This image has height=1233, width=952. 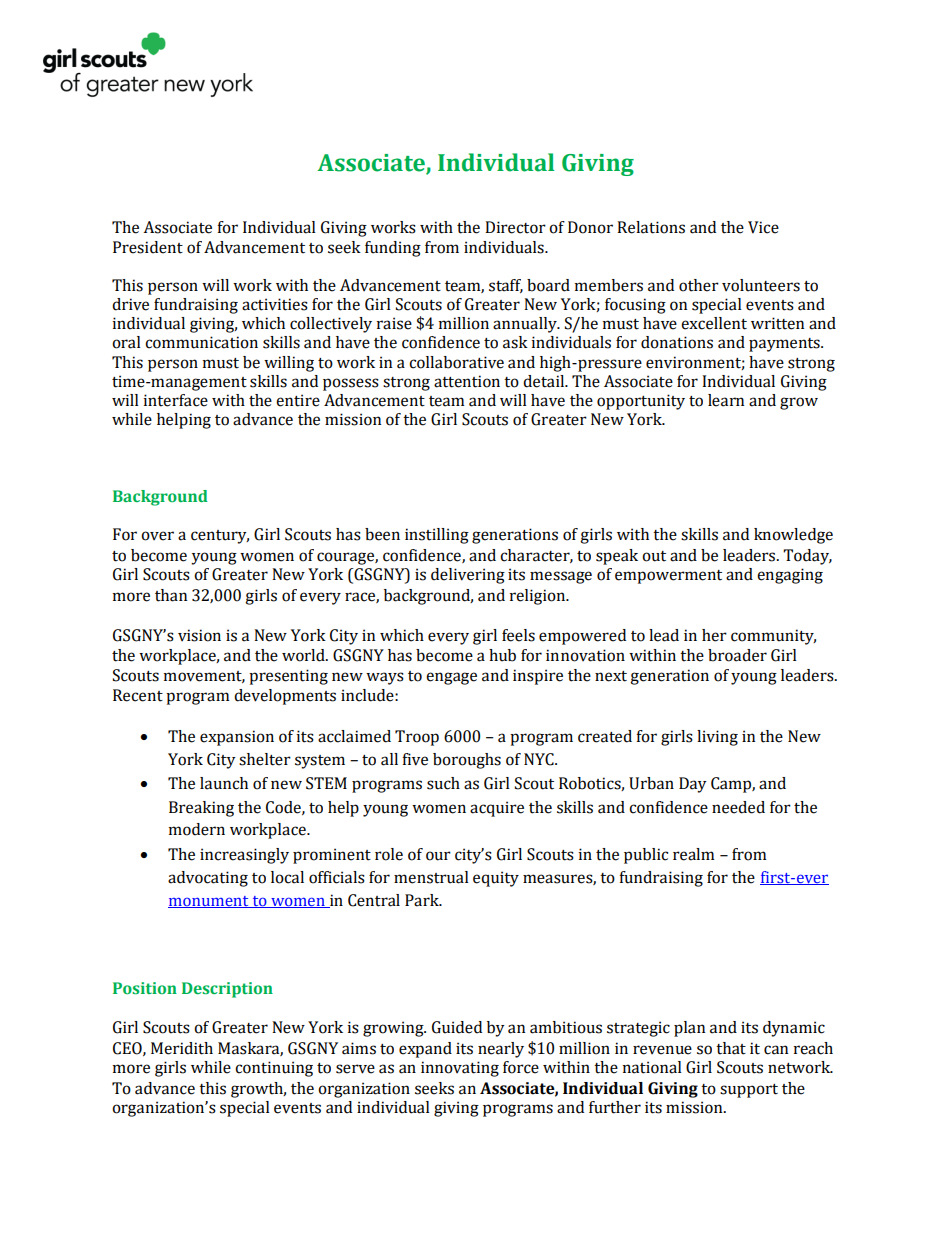 I want to click on continuing, so click(x=274, y=1069).
